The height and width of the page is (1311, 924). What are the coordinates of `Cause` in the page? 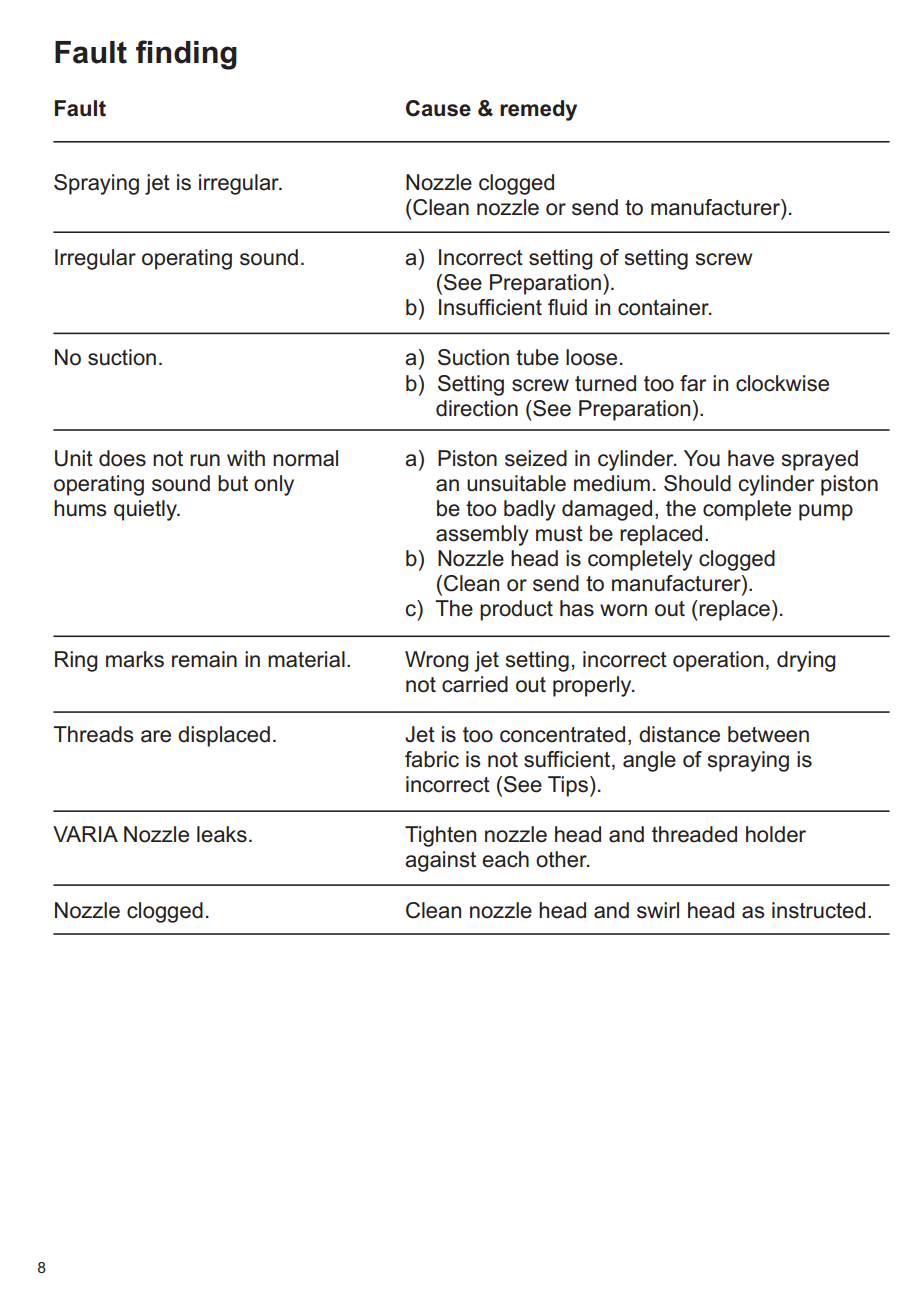 It's located at (438, 108).
